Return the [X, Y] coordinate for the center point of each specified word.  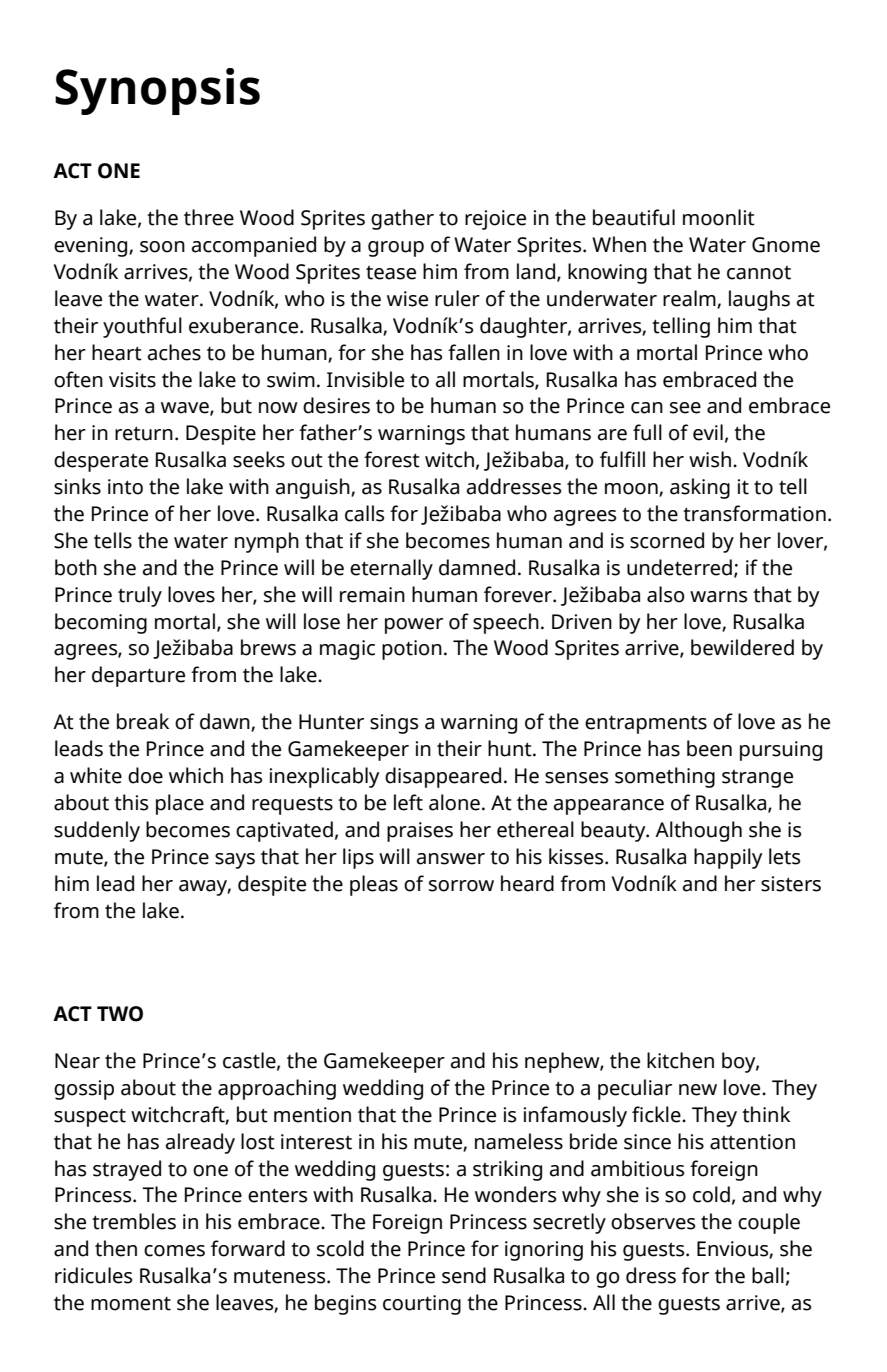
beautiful [634, 217]
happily [728, 858]
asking [700, 488]
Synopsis [157, 91]
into [125, 487]
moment [131, 1303]
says [235, 861]
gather [402, 219]
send [464, 1275]
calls [364, 513]
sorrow [461, 886]
